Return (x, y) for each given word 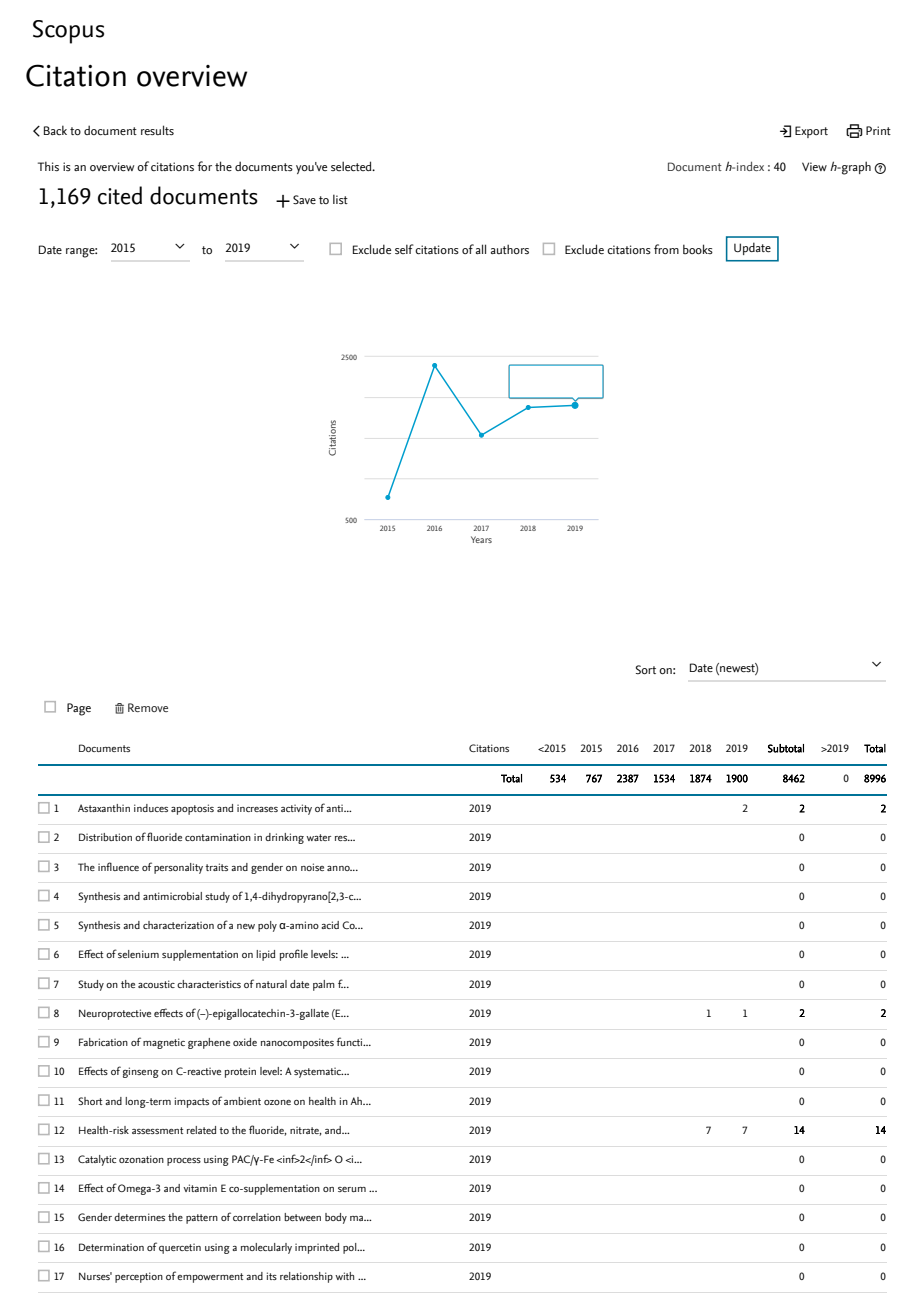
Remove (148, 707)
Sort (646, 670)
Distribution (105, 837)
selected (352, 166)
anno (339, 868)
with (344, 1276)
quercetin (180, 1248)
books (698, 249)
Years (481, 539)
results (157, 130)
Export (811, 132)
